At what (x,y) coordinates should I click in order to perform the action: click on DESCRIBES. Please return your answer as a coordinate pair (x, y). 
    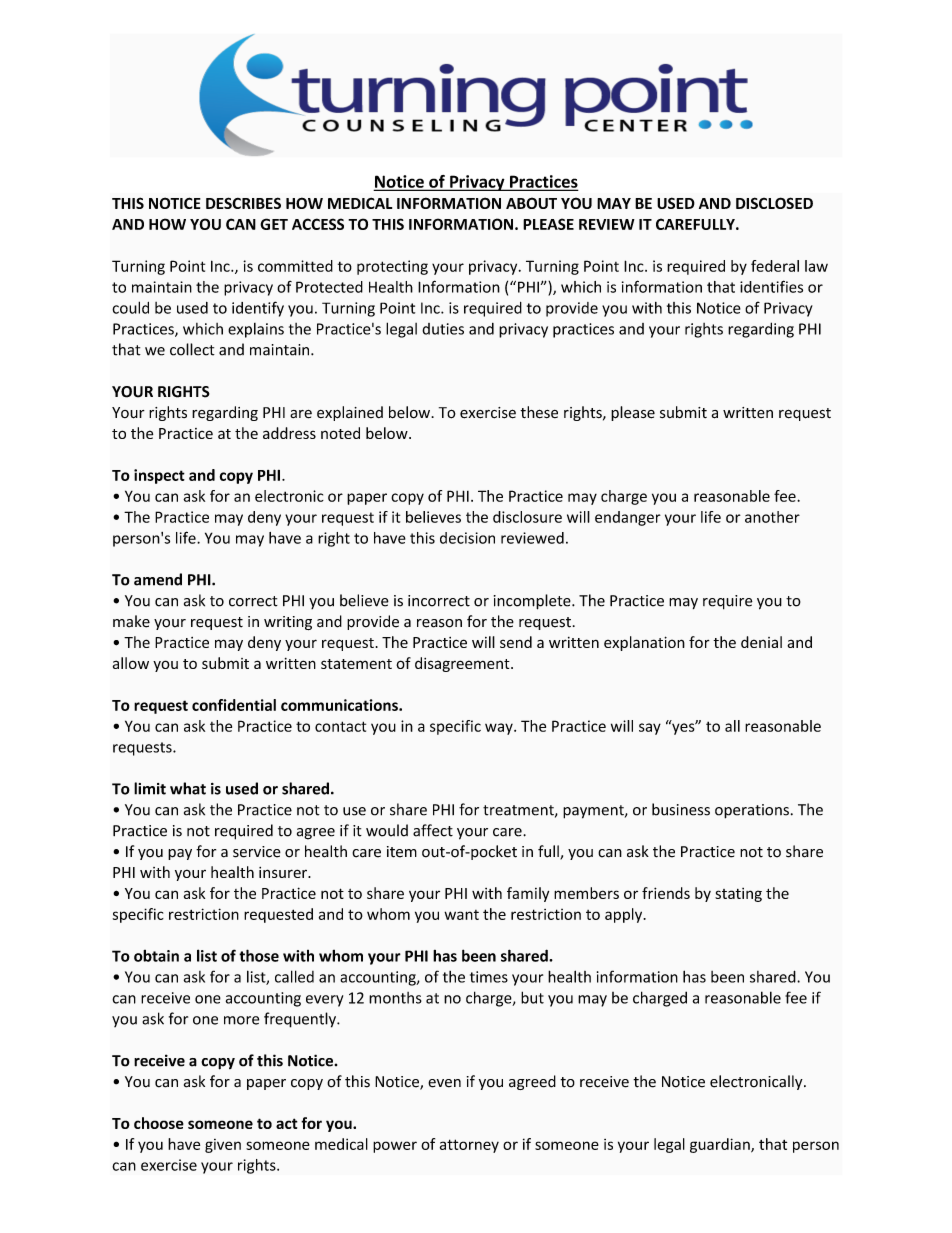
    Looking at the image, I should click on (243, 203).
